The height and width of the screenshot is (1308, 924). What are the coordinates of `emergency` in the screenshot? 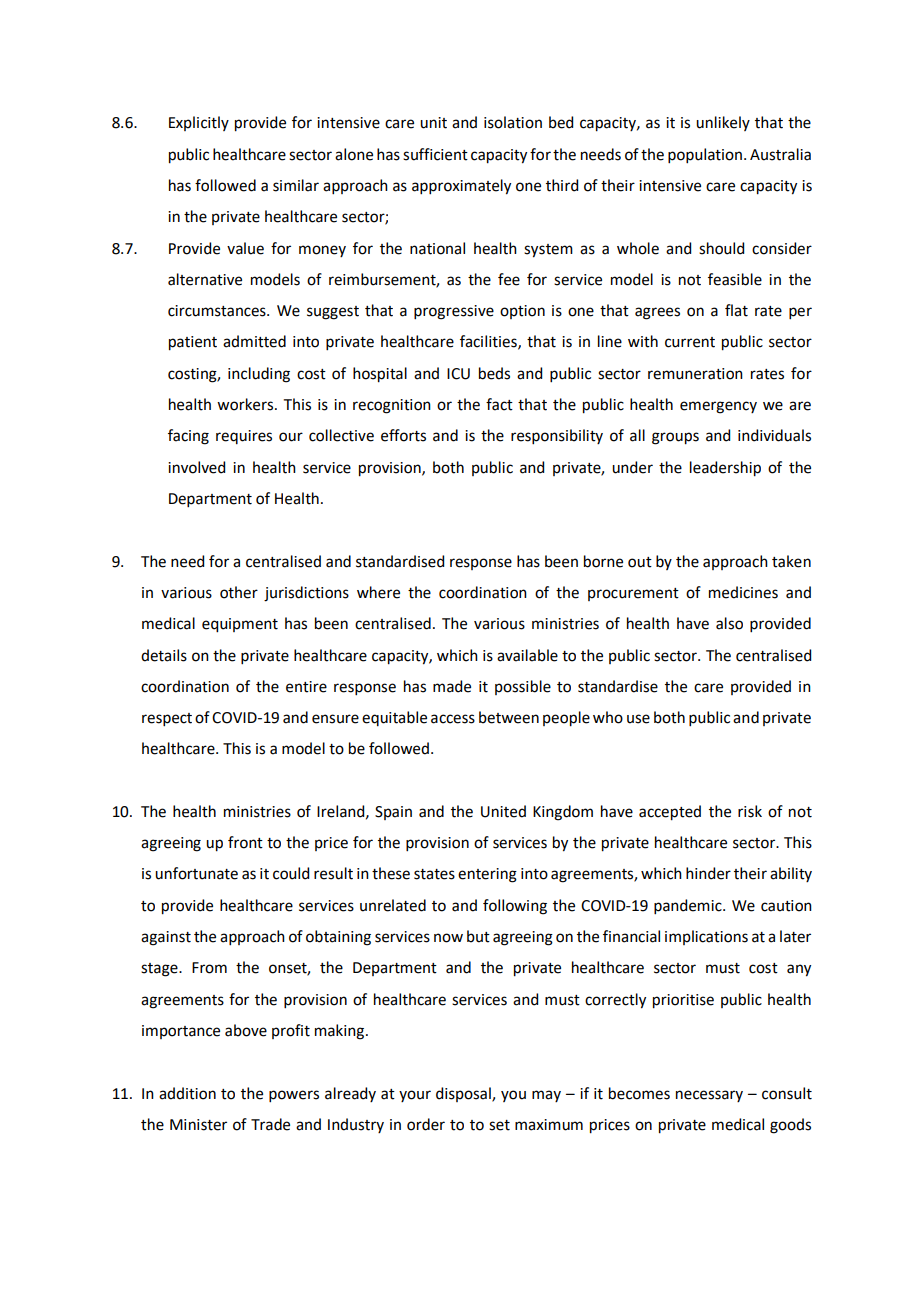 It's located at (718, 407).
